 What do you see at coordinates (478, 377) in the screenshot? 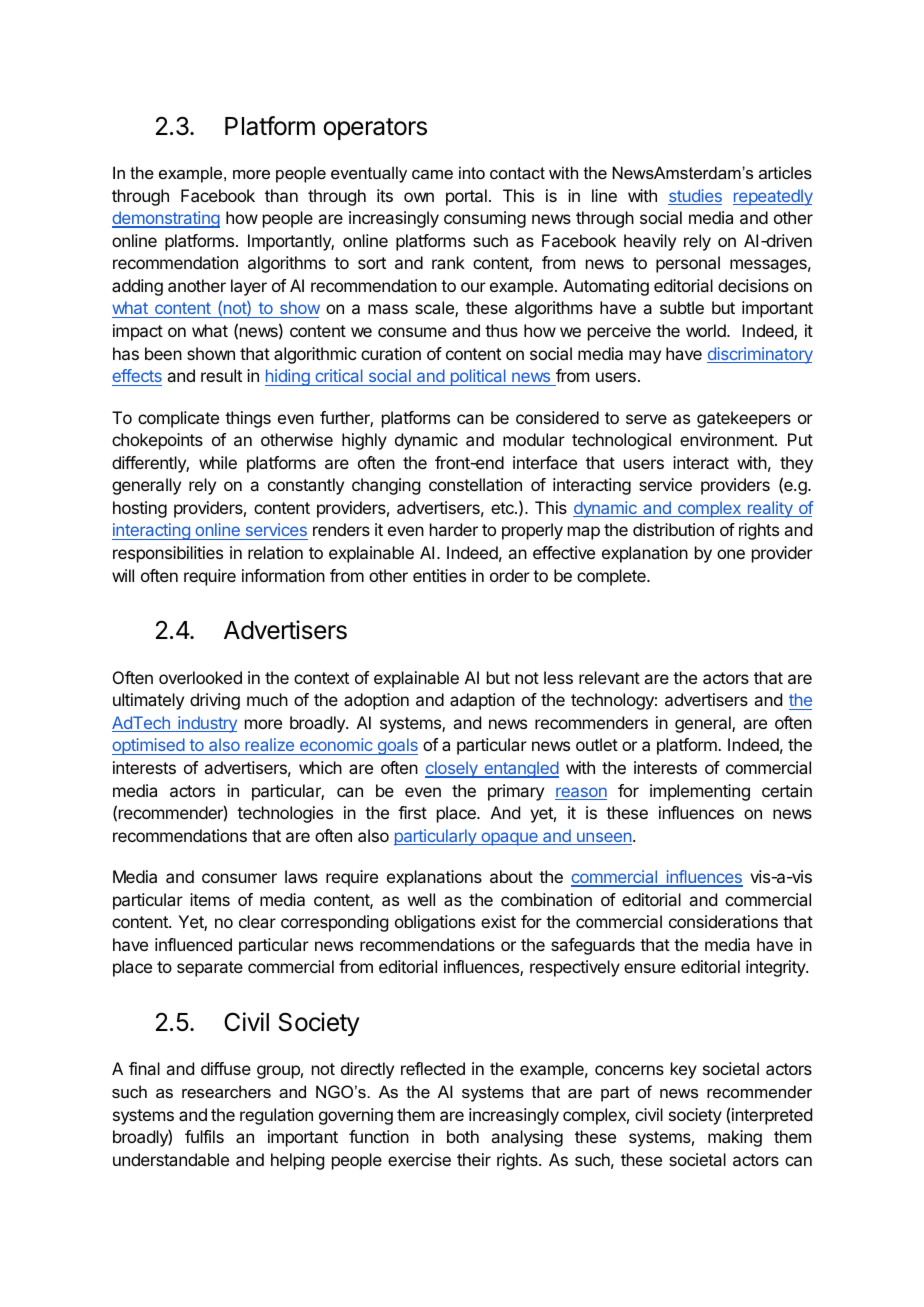
I see `political` at bounding box center [478, 377].
